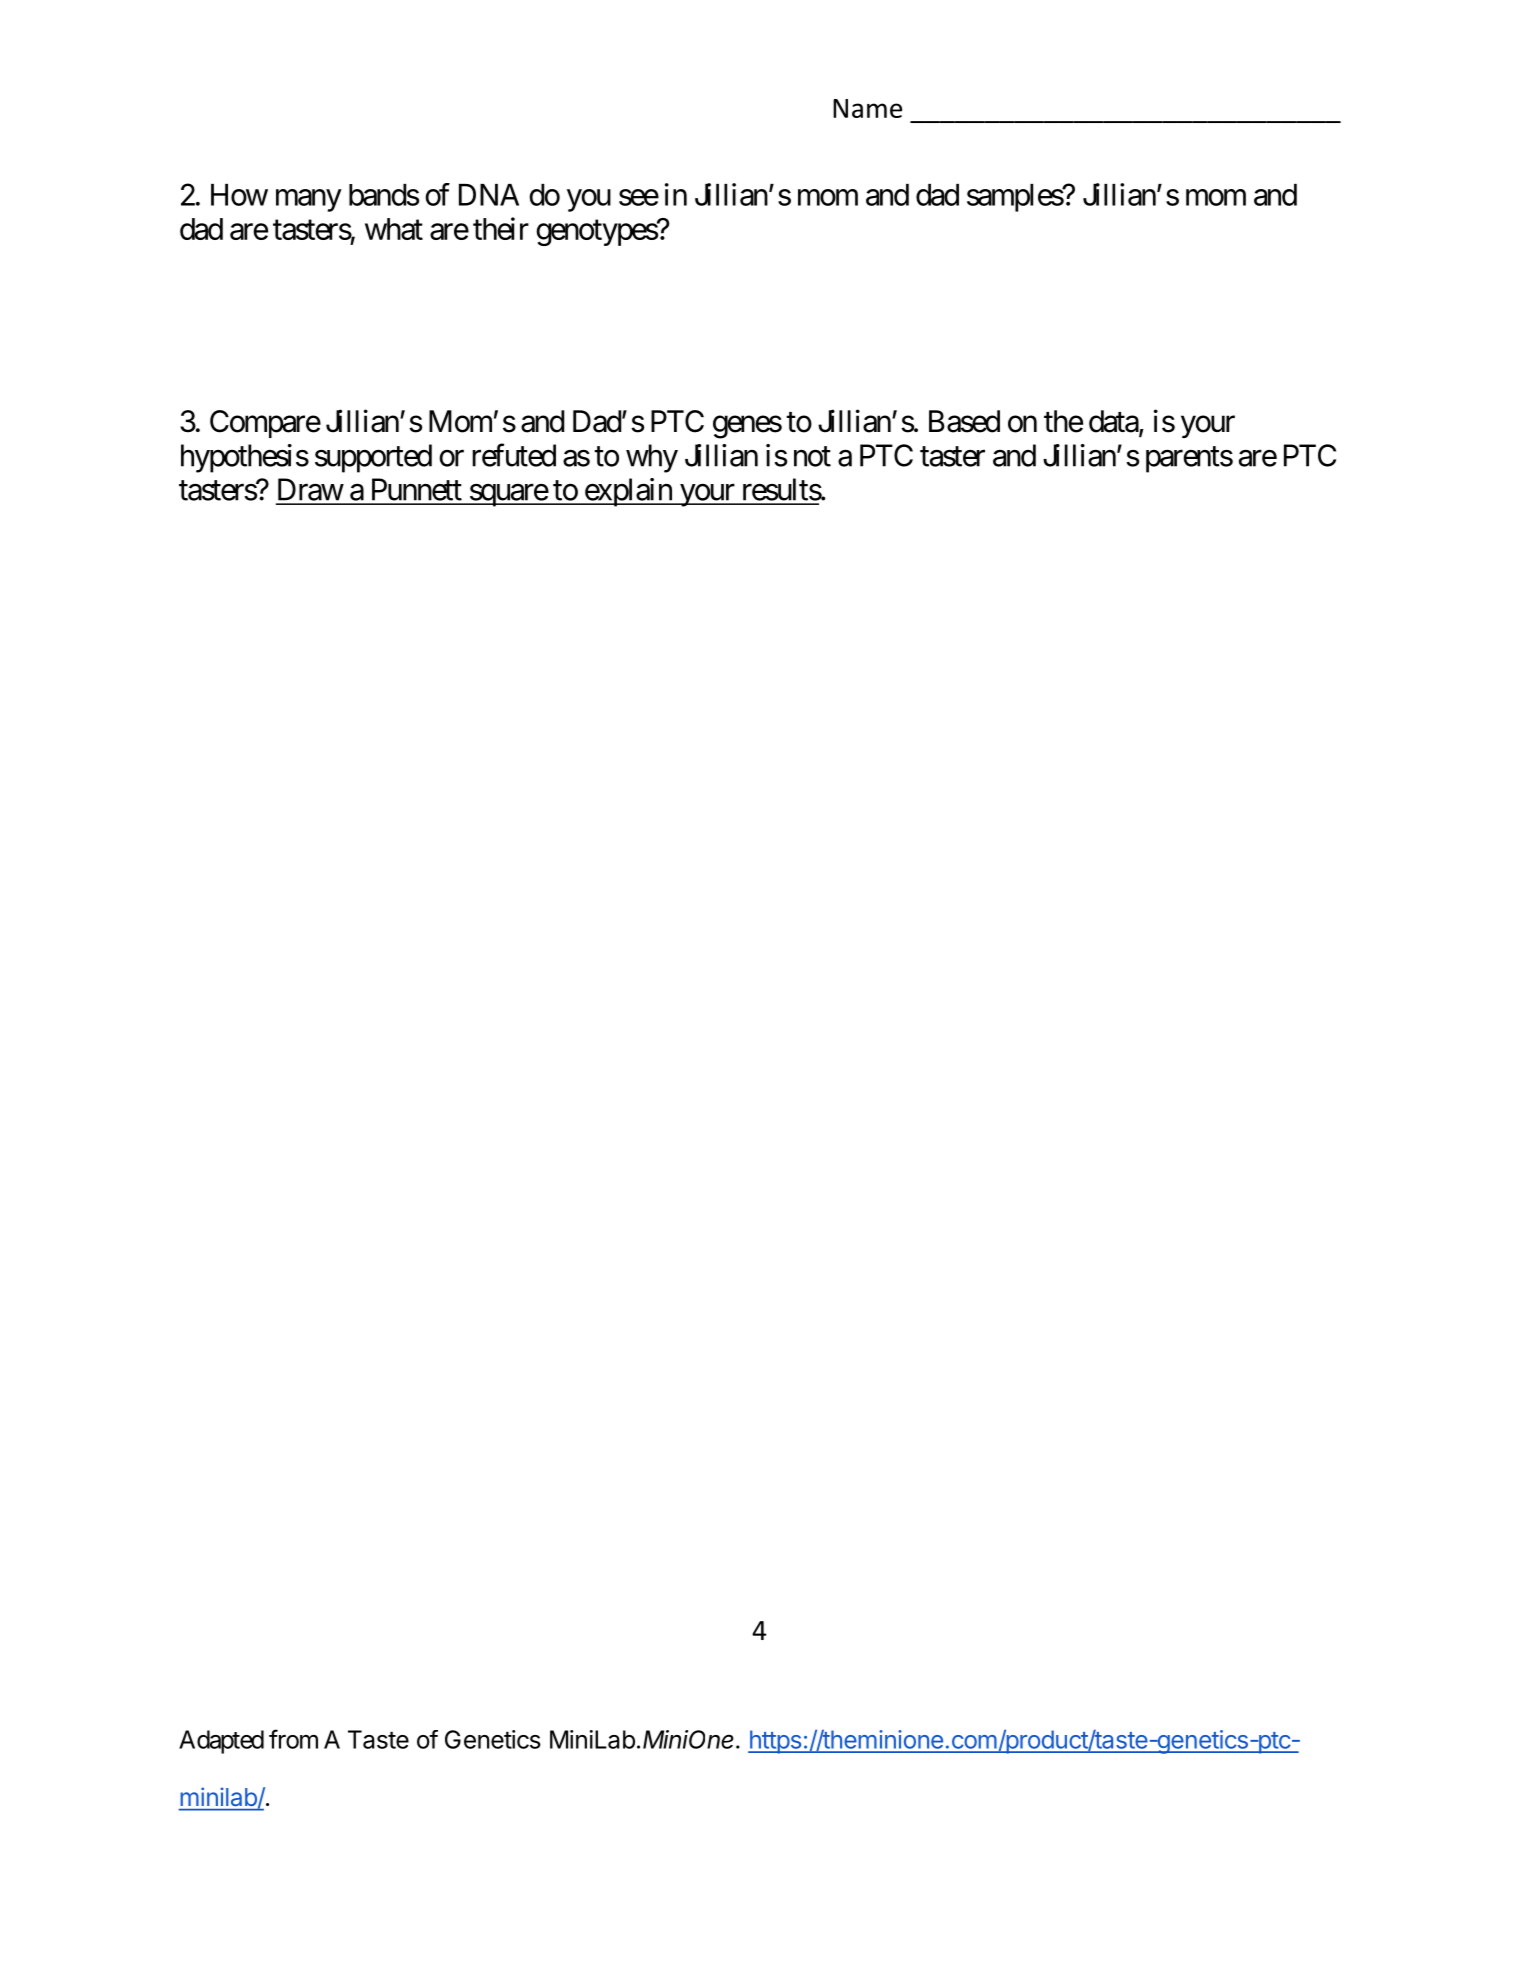  I want to click on many, so click(309, 200).
